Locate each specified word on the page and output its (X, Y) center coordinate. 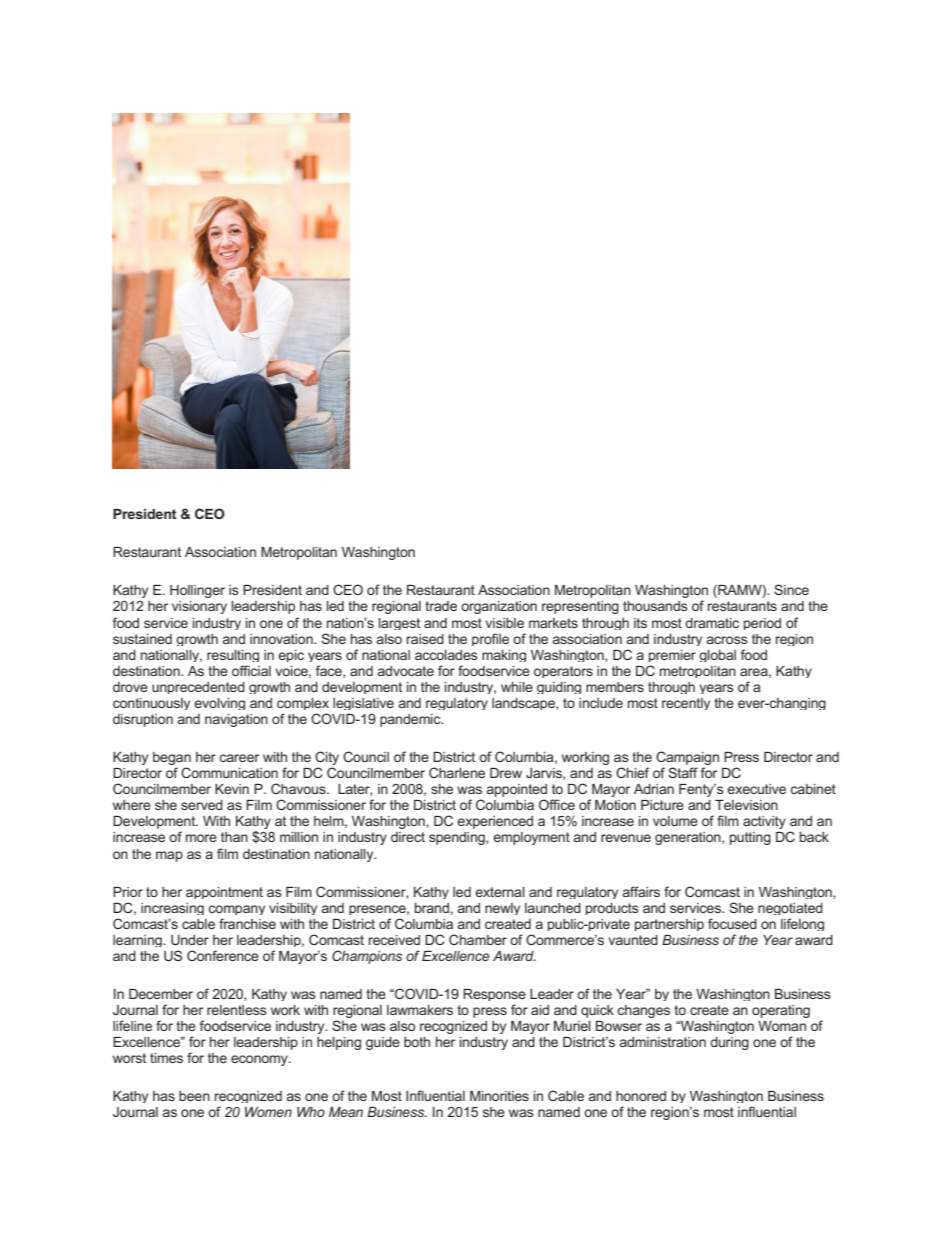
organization (499, 607)
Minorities (499, 1096)
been (194, 1096)
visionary (199, 607)
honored (641, 1096)
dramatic (712, 623)
